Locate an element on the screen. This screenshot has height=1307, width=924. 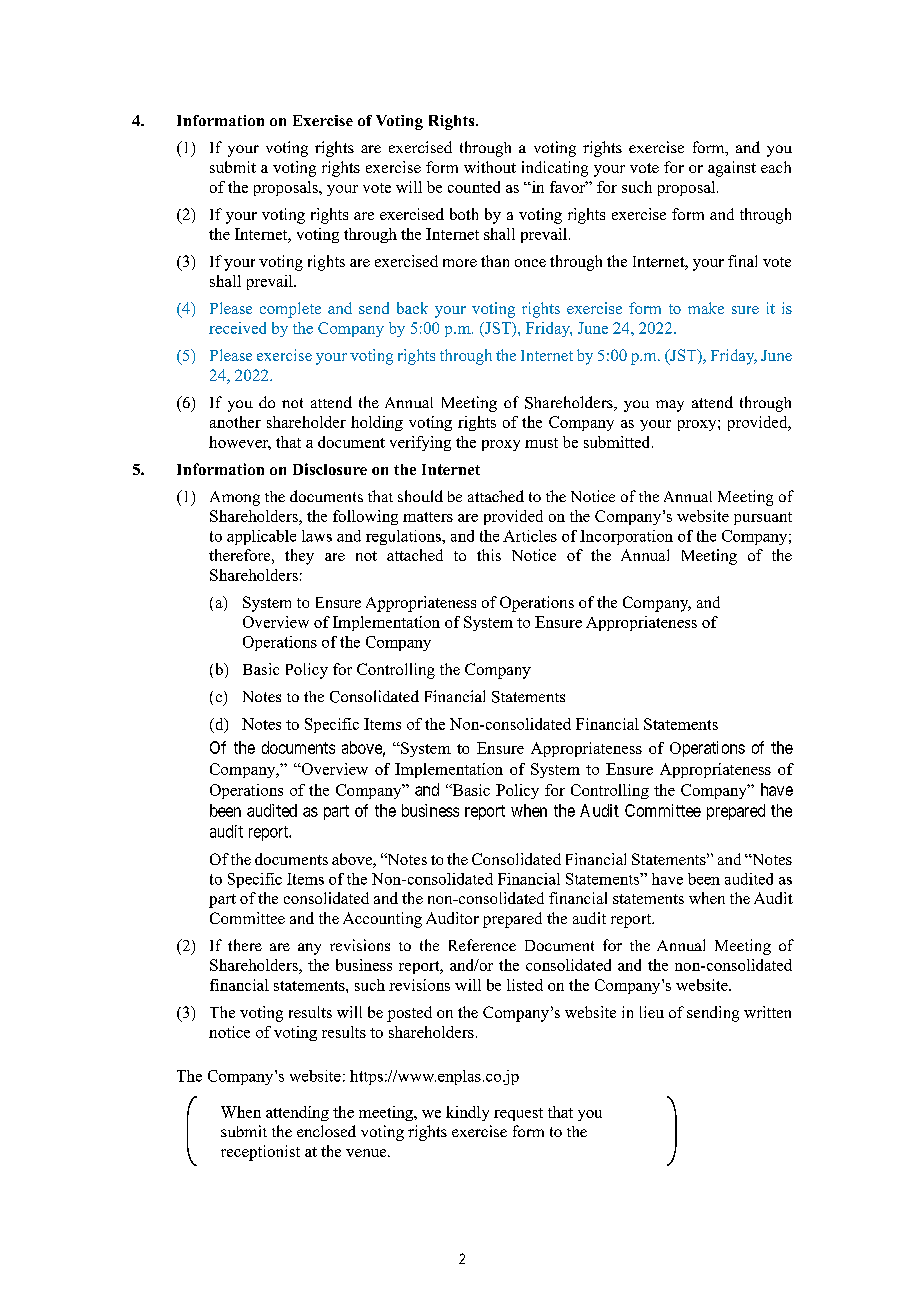
written is located at coordinates (767, 1012).
